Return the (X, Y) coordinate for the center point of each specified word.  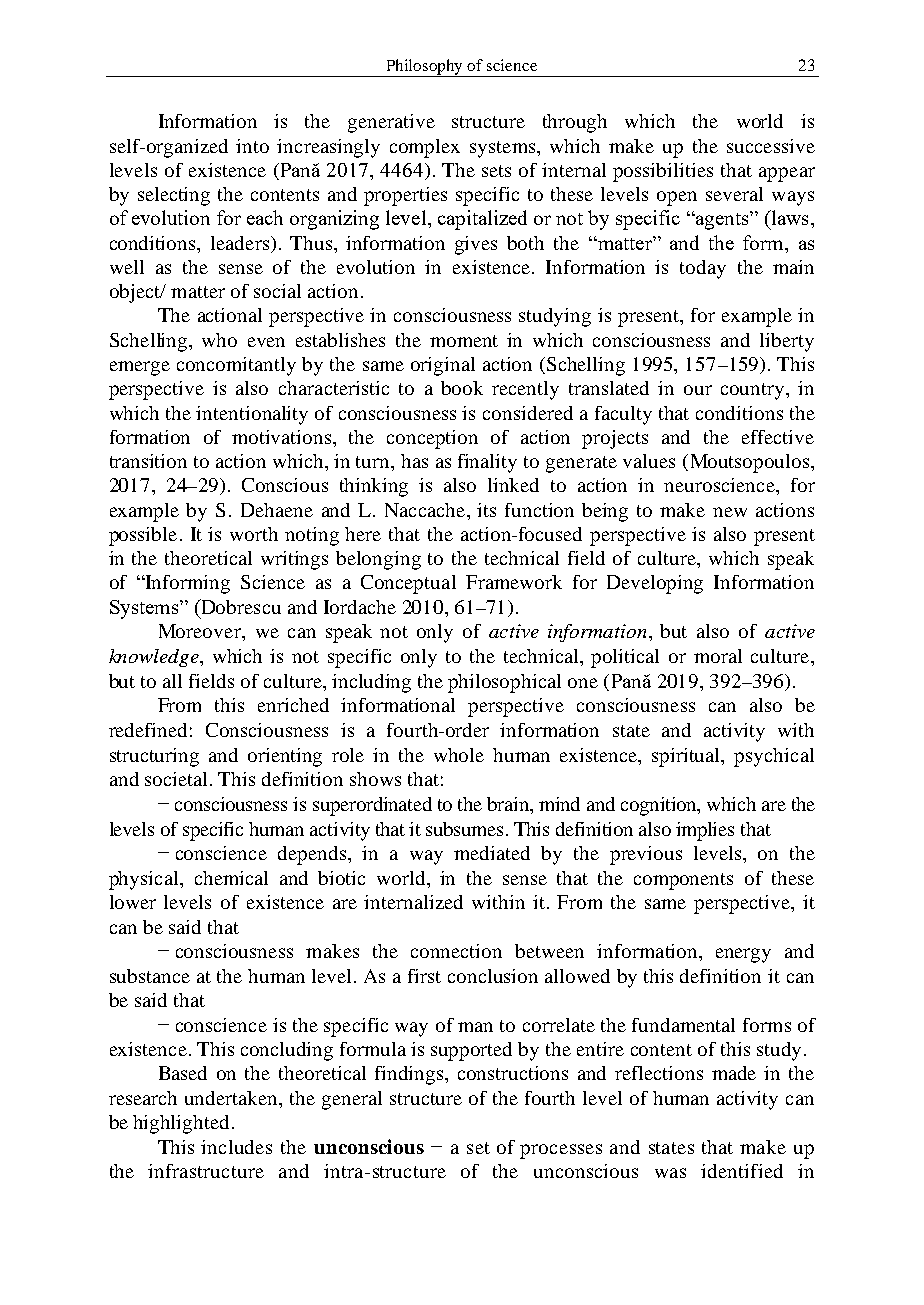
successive (771, 146)
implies (705, 831)
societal (178, 779)
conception (432, 439)
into (252, 146)
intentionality (252, 415)
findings (410, 1075)
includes (236, 1147)
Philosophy (425, 68)
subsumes (466, 829)
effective (778, 437)
